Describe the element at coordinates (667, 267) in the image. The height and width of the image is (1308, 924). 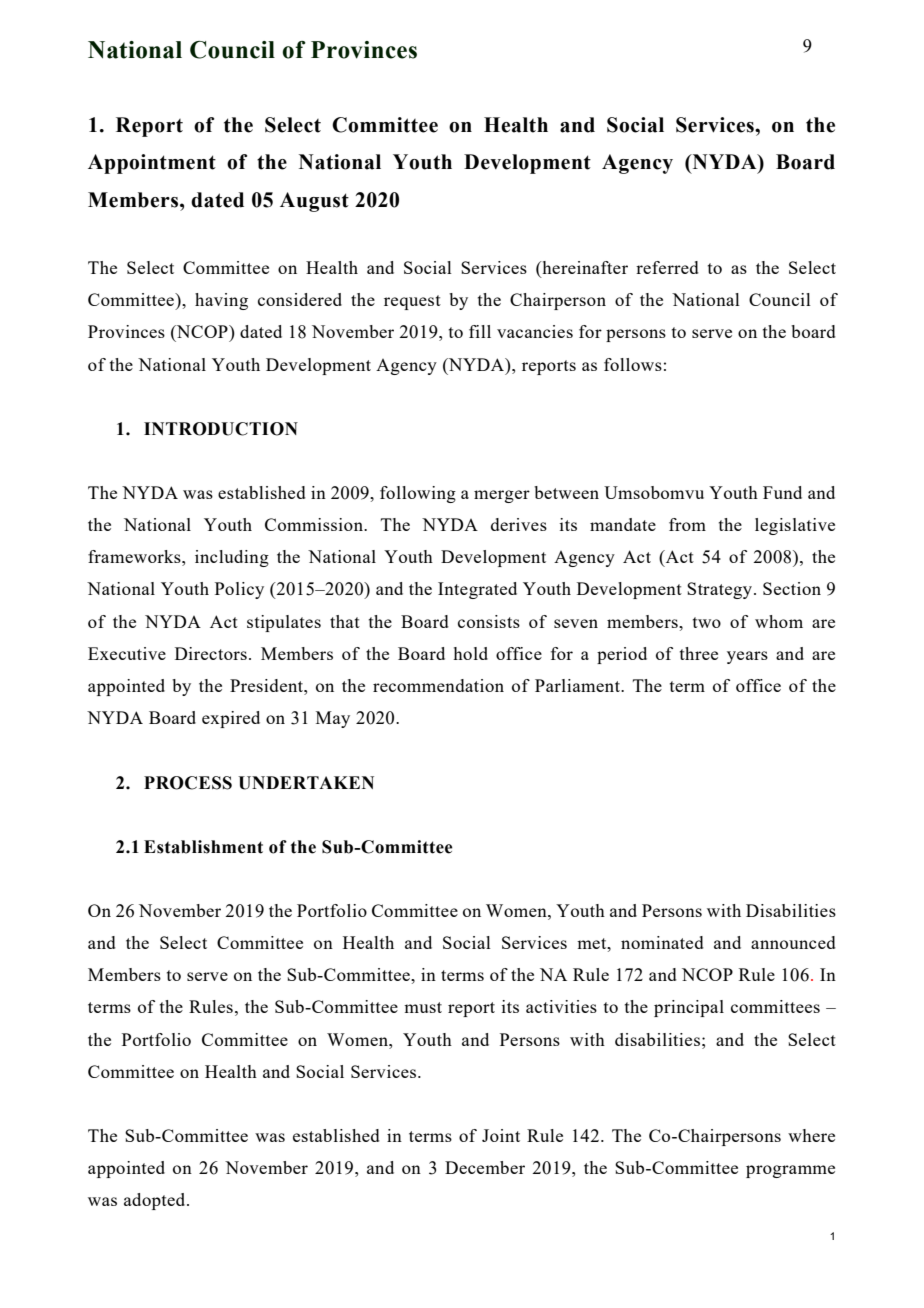
I see `referred` at that location.
